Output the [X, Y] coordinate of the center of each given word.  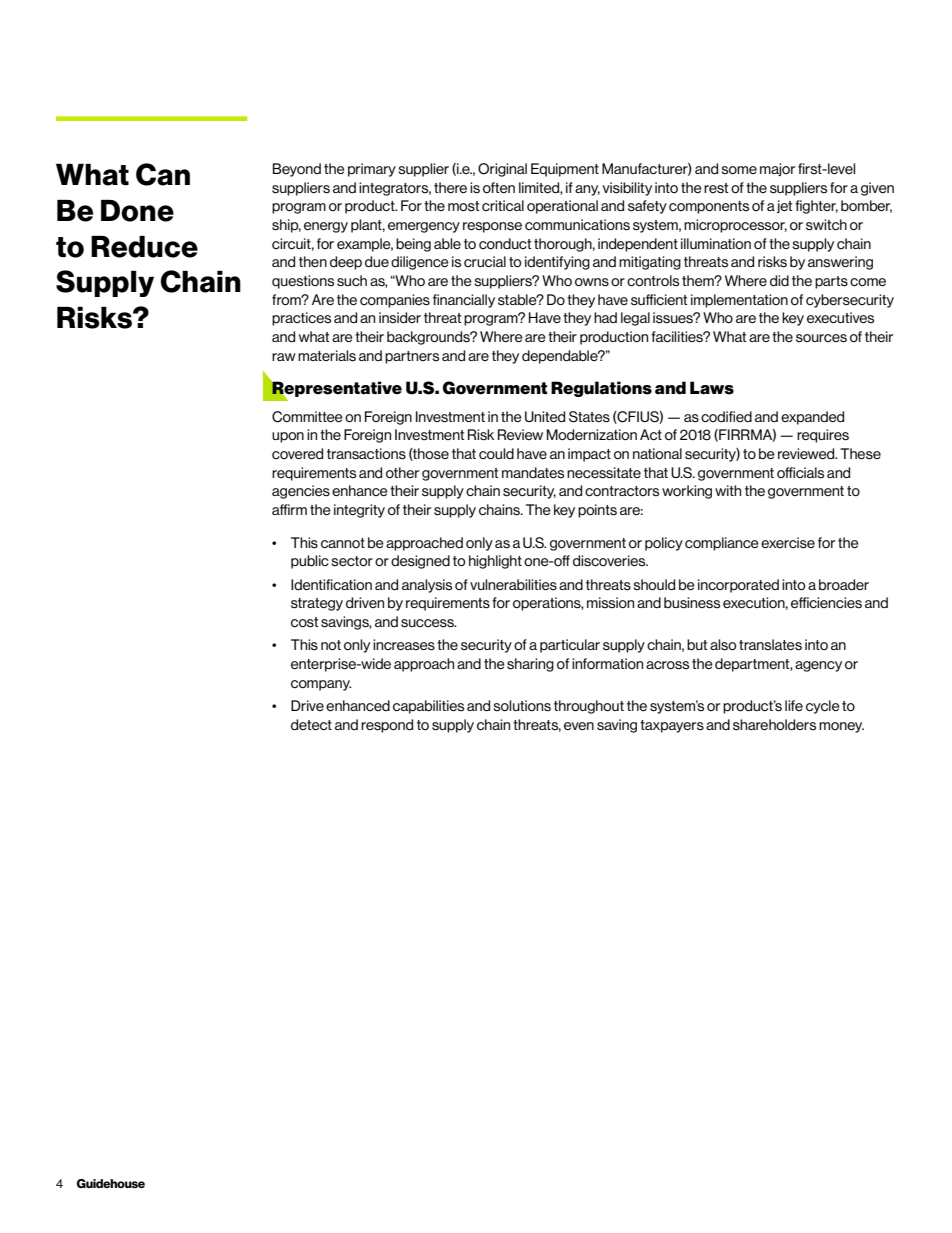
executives [840, 318]
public [310, 562]
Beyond [297, 170]
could [496, 453]
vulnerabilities [513, 585]
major [777, 169]
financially [464, 301]
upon [288, 437]
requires [823, 436]
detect [311, 725]
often [499, 187]
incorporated [738, 586]
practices [301, 319]
